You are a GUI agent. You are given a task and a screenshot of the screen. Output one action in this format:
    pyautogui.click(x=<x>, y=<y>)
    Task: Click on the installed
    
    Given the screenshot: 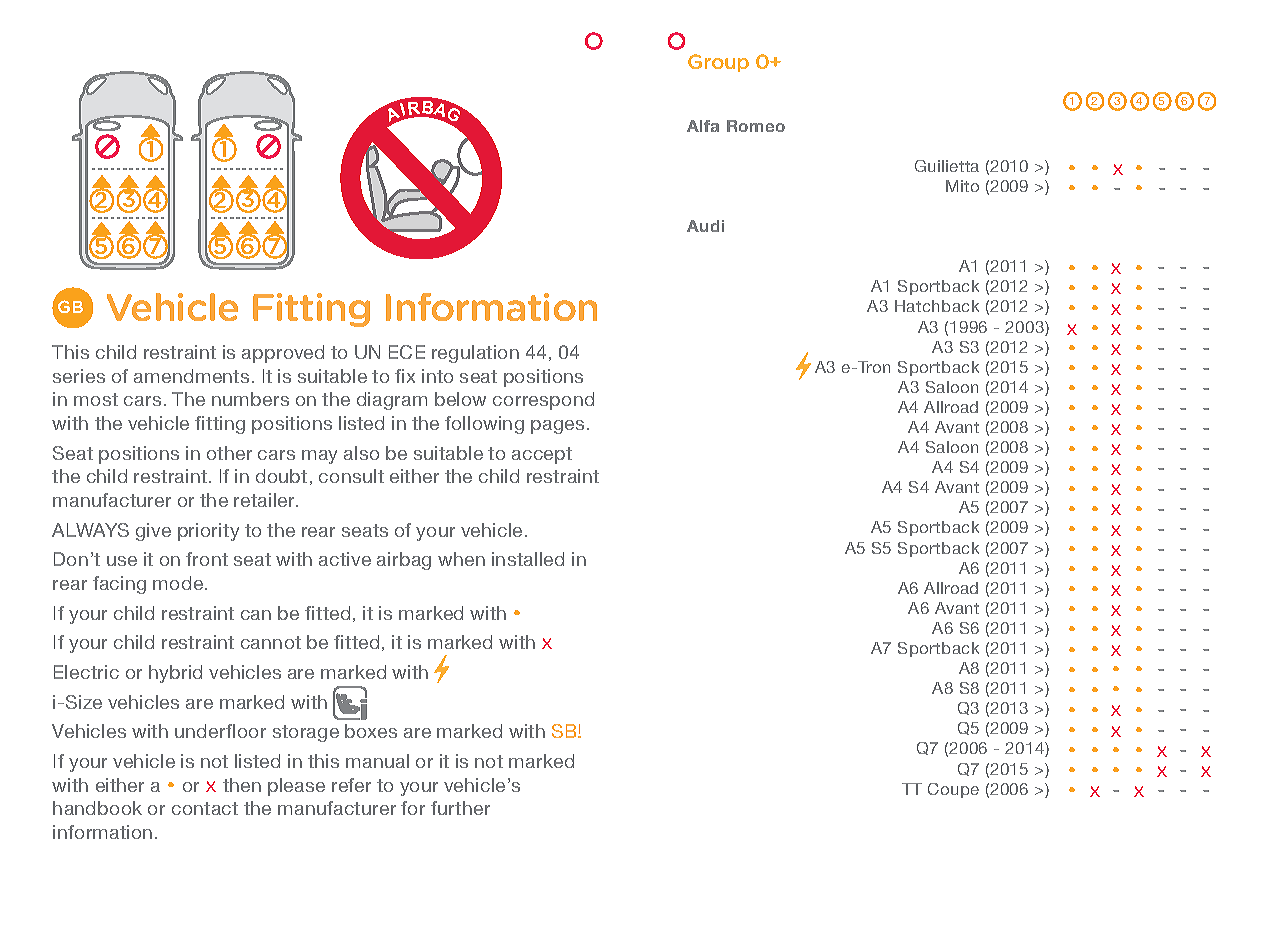 What is the action you would take?
    pyautogui.click(x=528, y=559)
